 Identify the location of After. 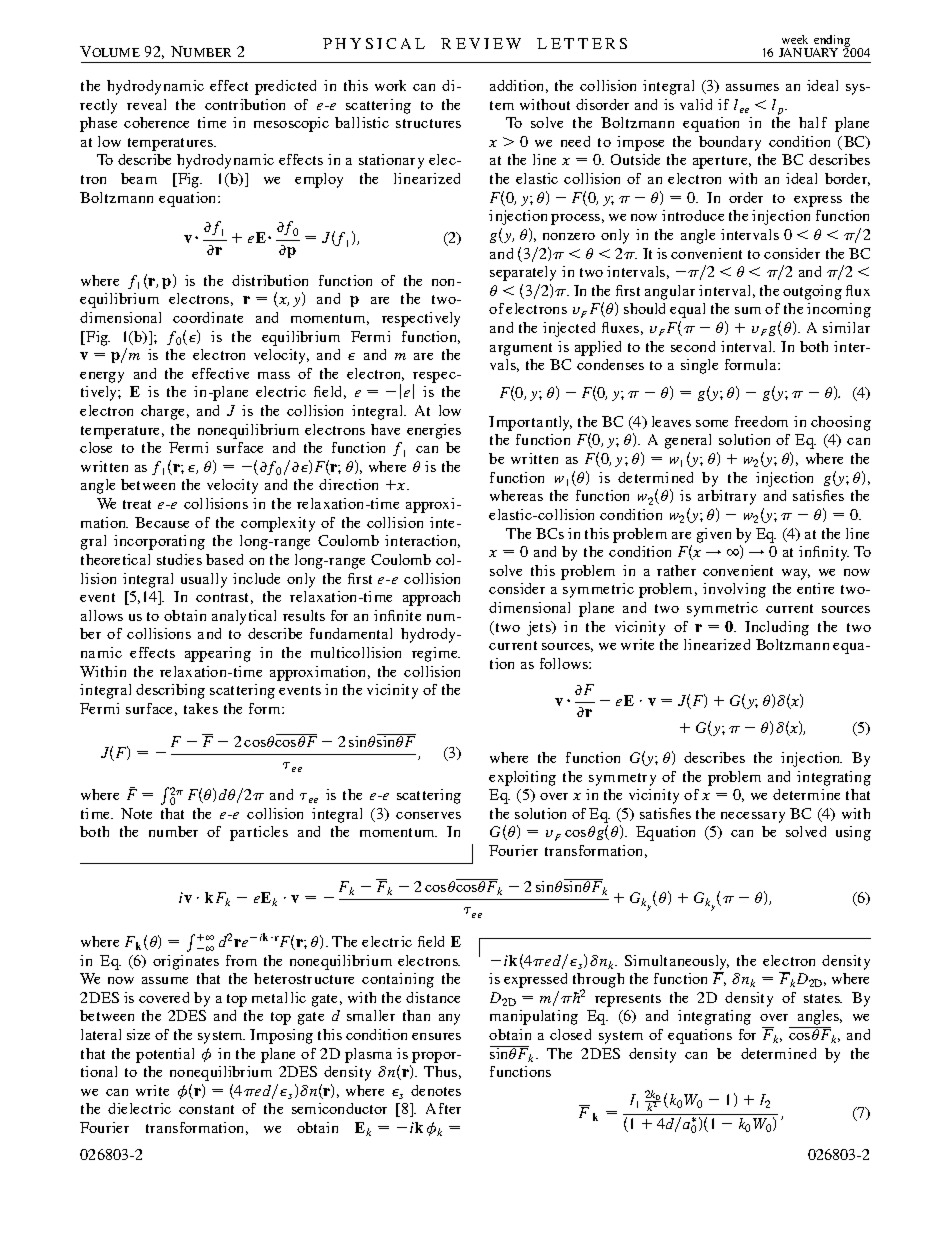
(443, 1108).
